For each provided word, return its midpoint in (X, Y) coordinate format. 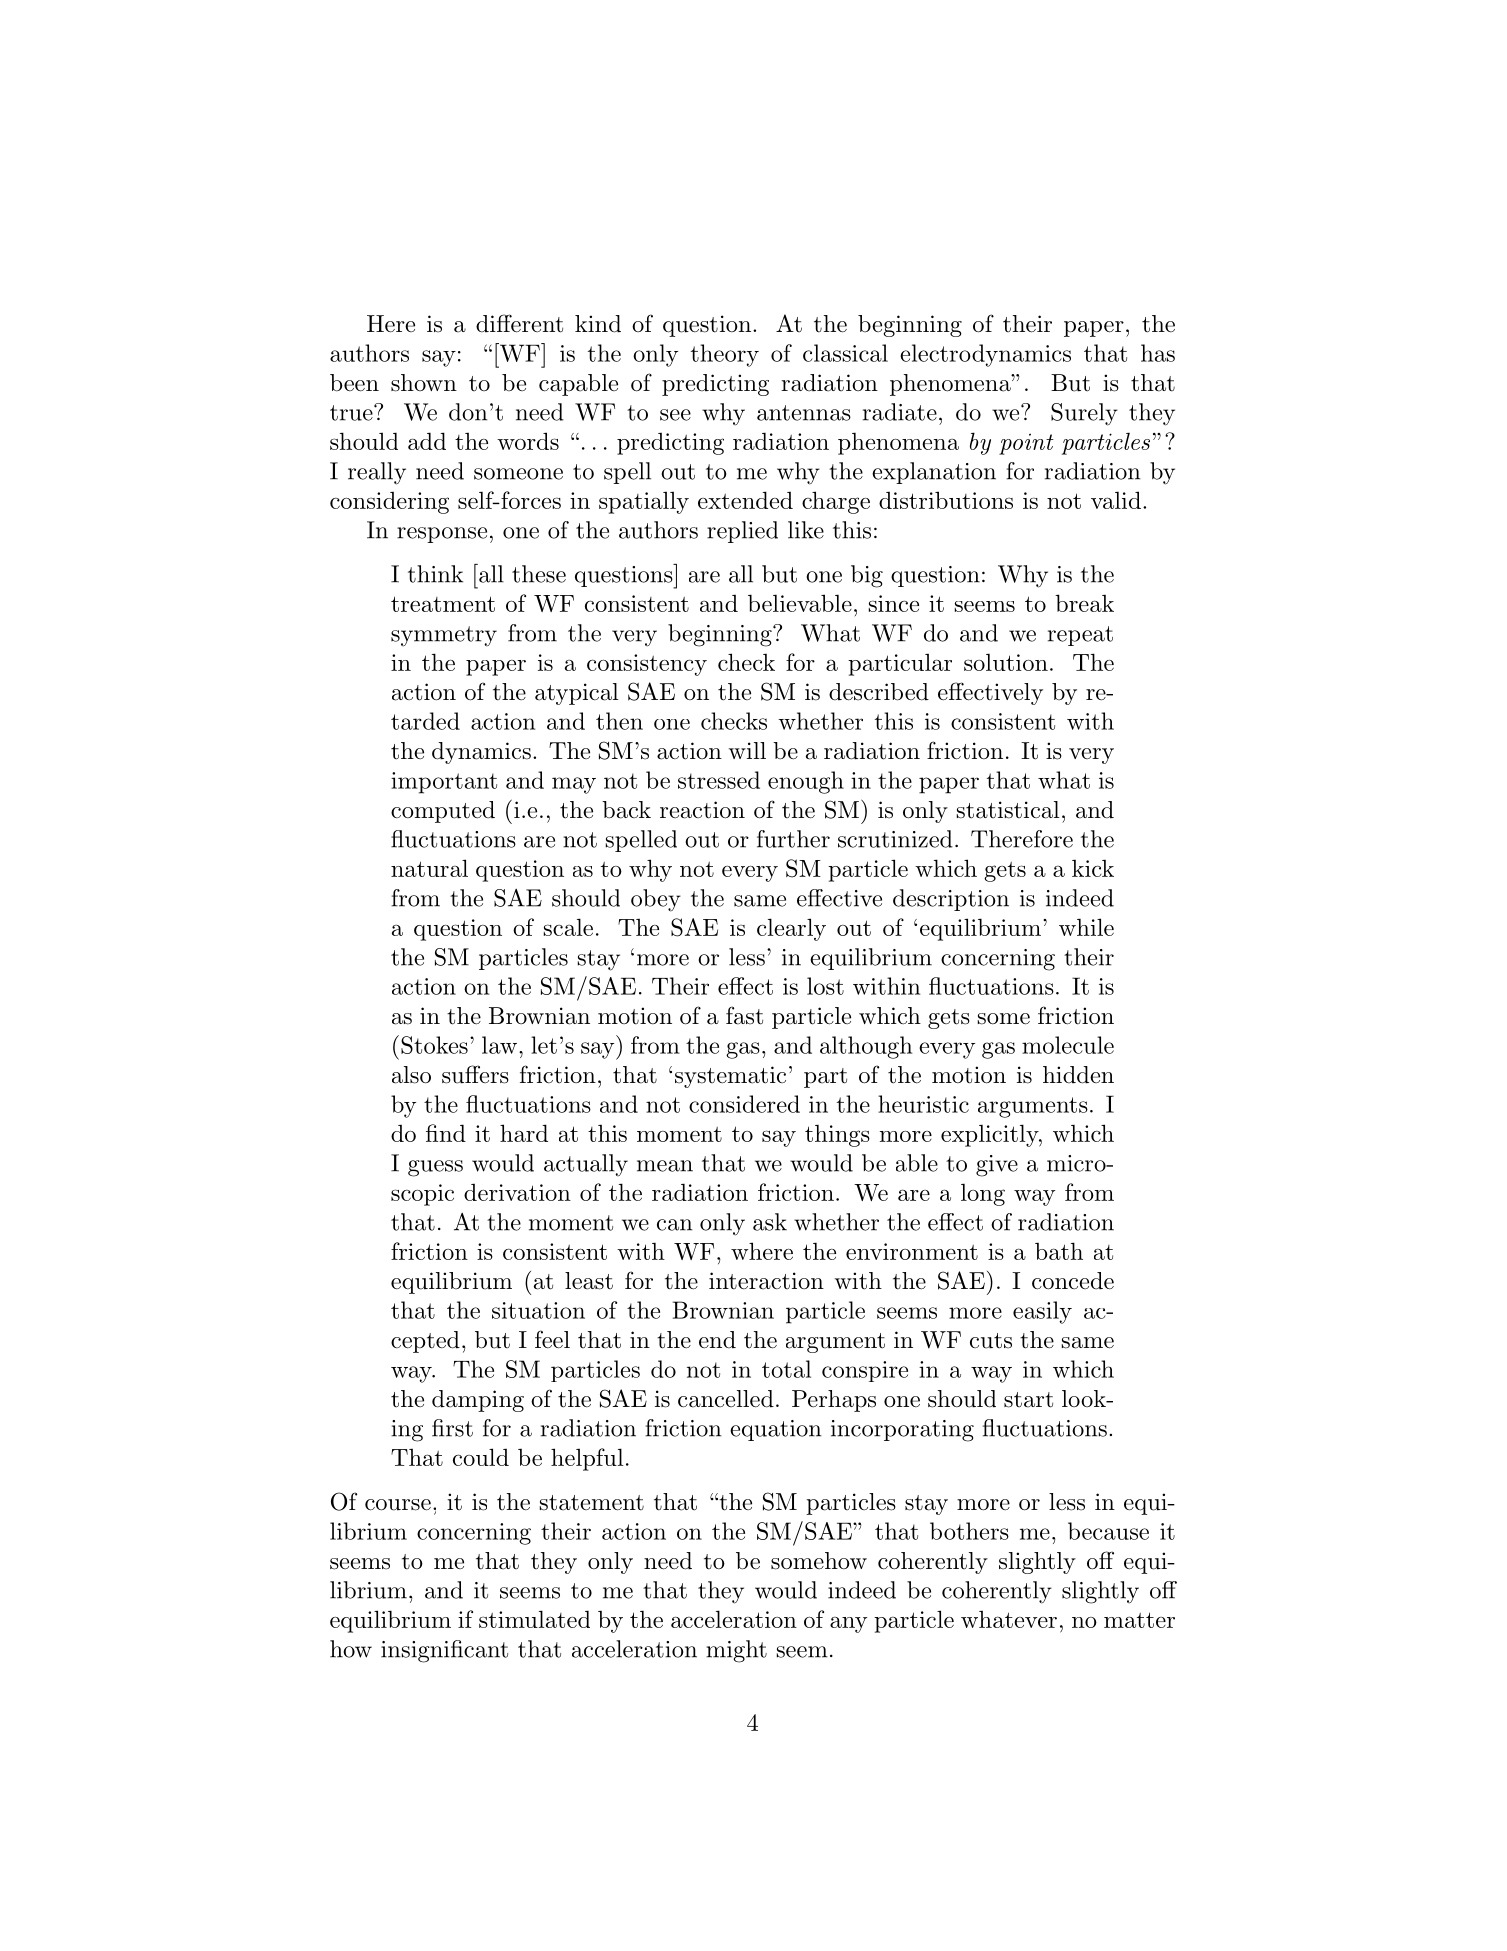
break (1084, 603)
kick (1093, 868)
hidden (1078, 1075)
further (793, 839)
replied (742, 532)
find (446, 1133)
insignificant (444, 1651)
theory (725, 355)
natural (429, 868)
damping (478, 1401)
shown (424, 383)
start (1028, 1400)
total (786, 1369)
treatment (443, 604)
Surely (1084, 414)
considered (744, 1104)
